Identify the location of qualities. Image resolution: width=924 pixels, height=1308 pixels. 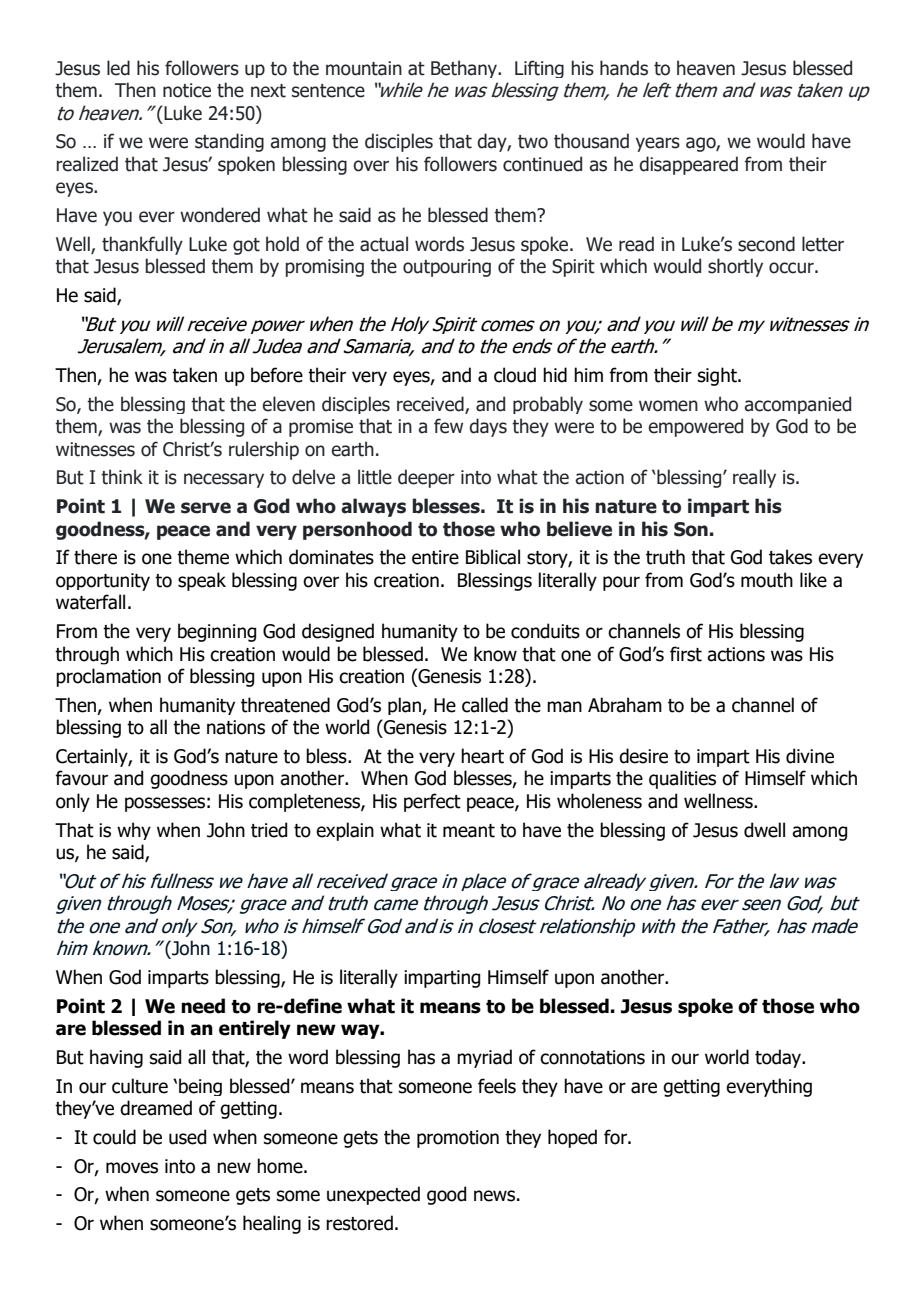
(682, 779).
